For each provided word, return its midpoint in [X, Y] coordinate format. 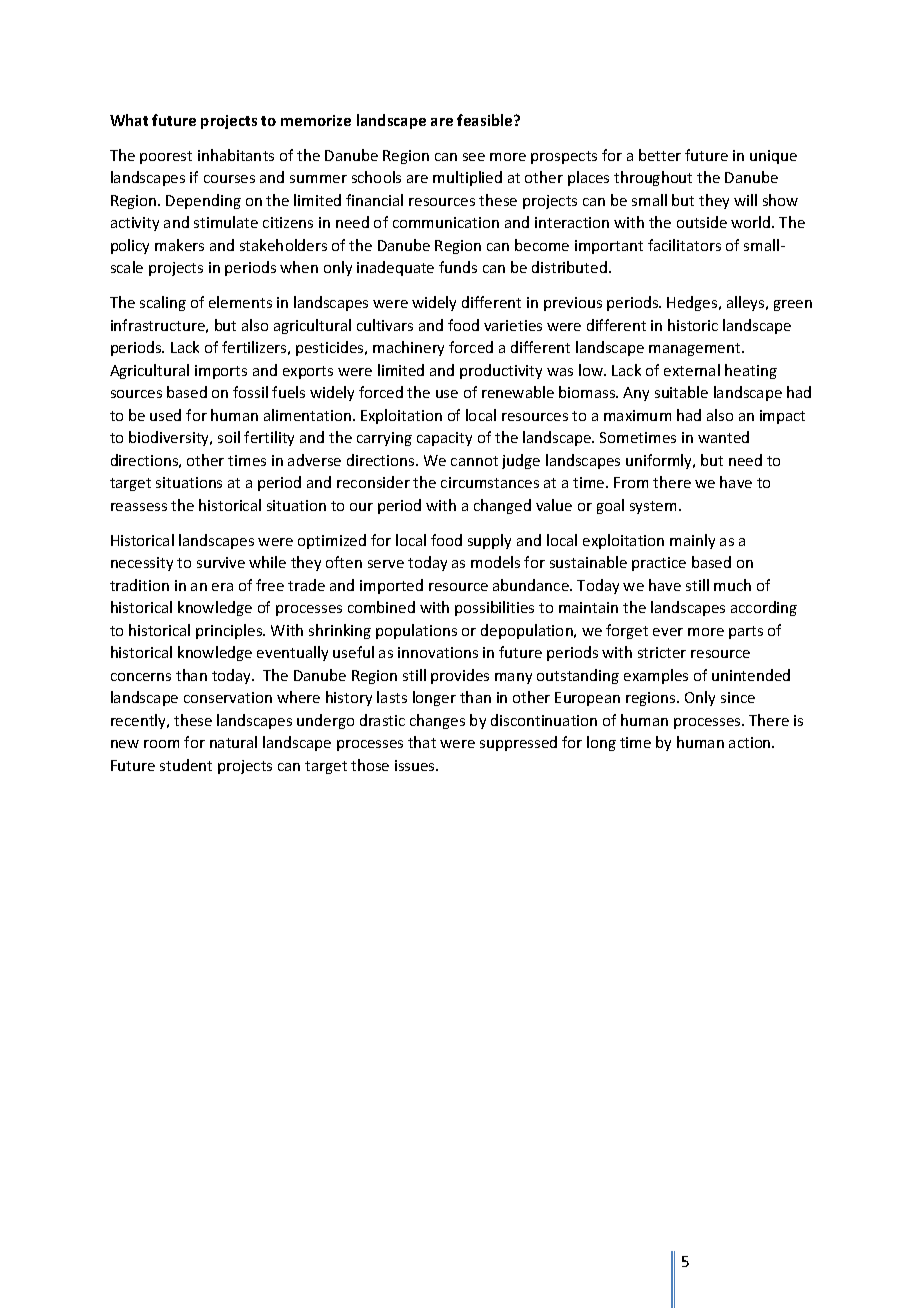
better [660, 155]
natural [233, 742]
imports [221, 372]
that [422, 742]
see [474, 157]
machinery [408, 348]
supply [489, 541]
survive [221, 562]
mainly [692, 541]
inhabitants [236, 155]
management [696, 349]
